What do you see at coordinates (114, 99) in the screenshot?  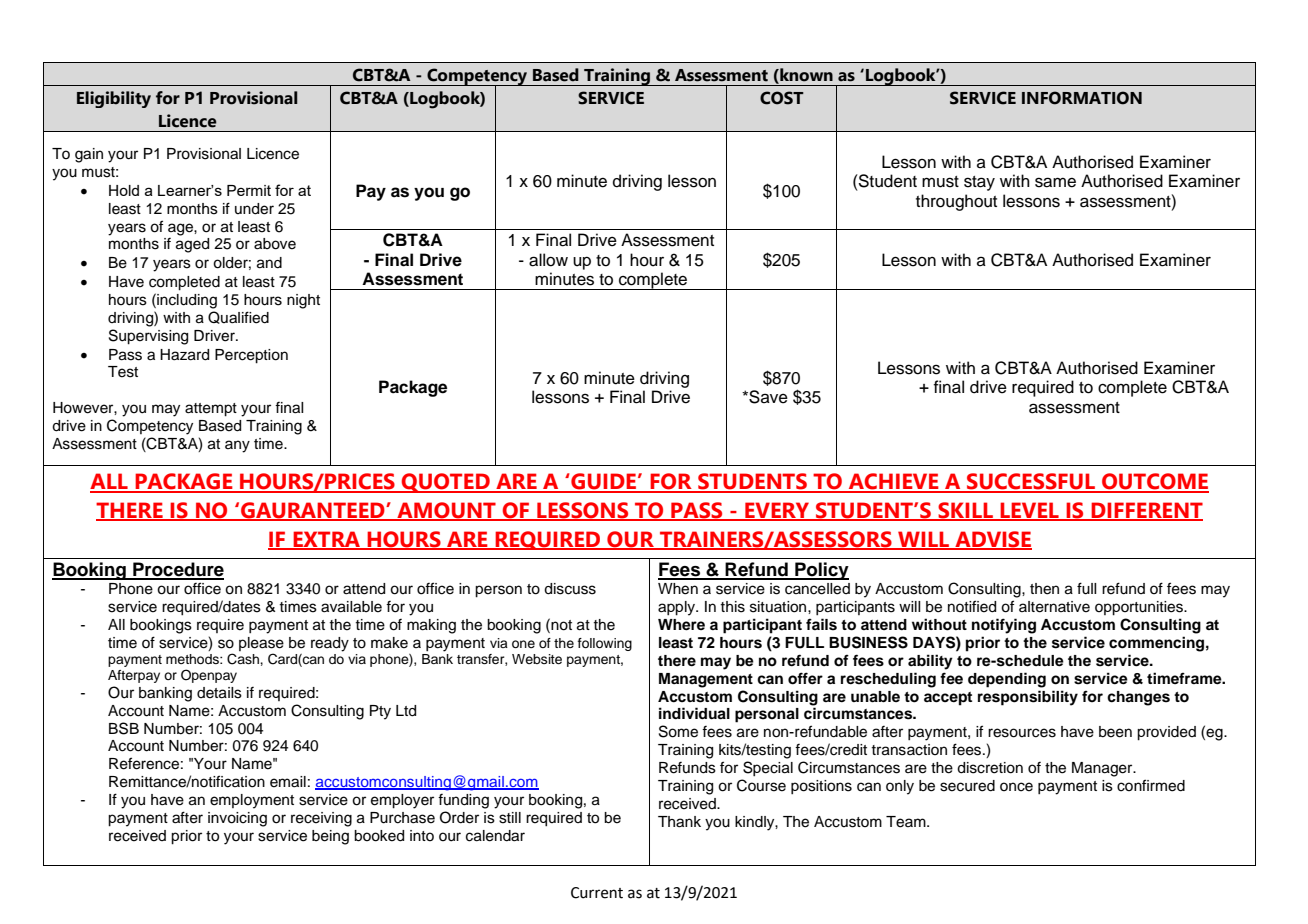 I see `Eligibility` at bounding box center [114, 99].
